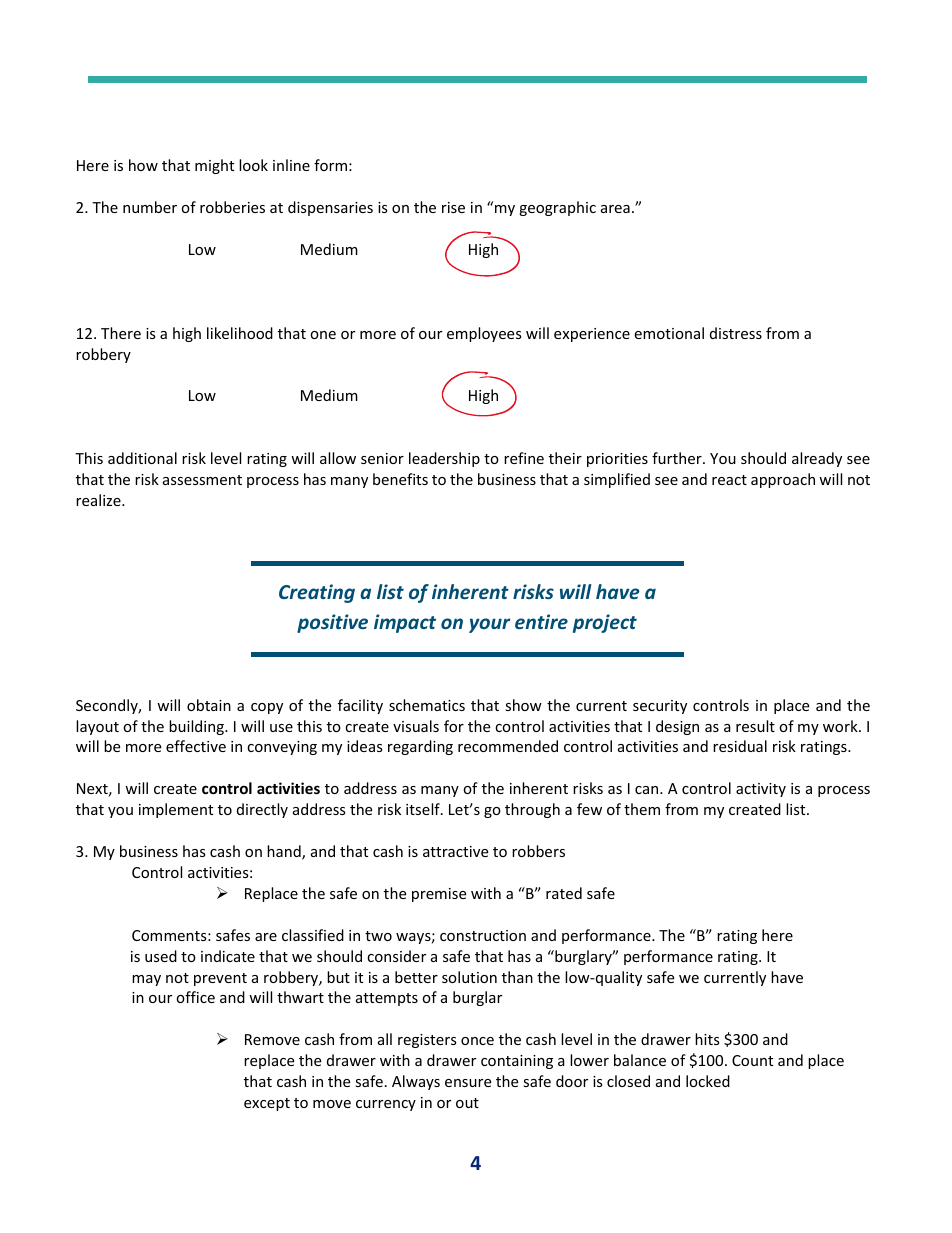 The image size is (952, 1233). I want to click on itself, so click(424, 809).
